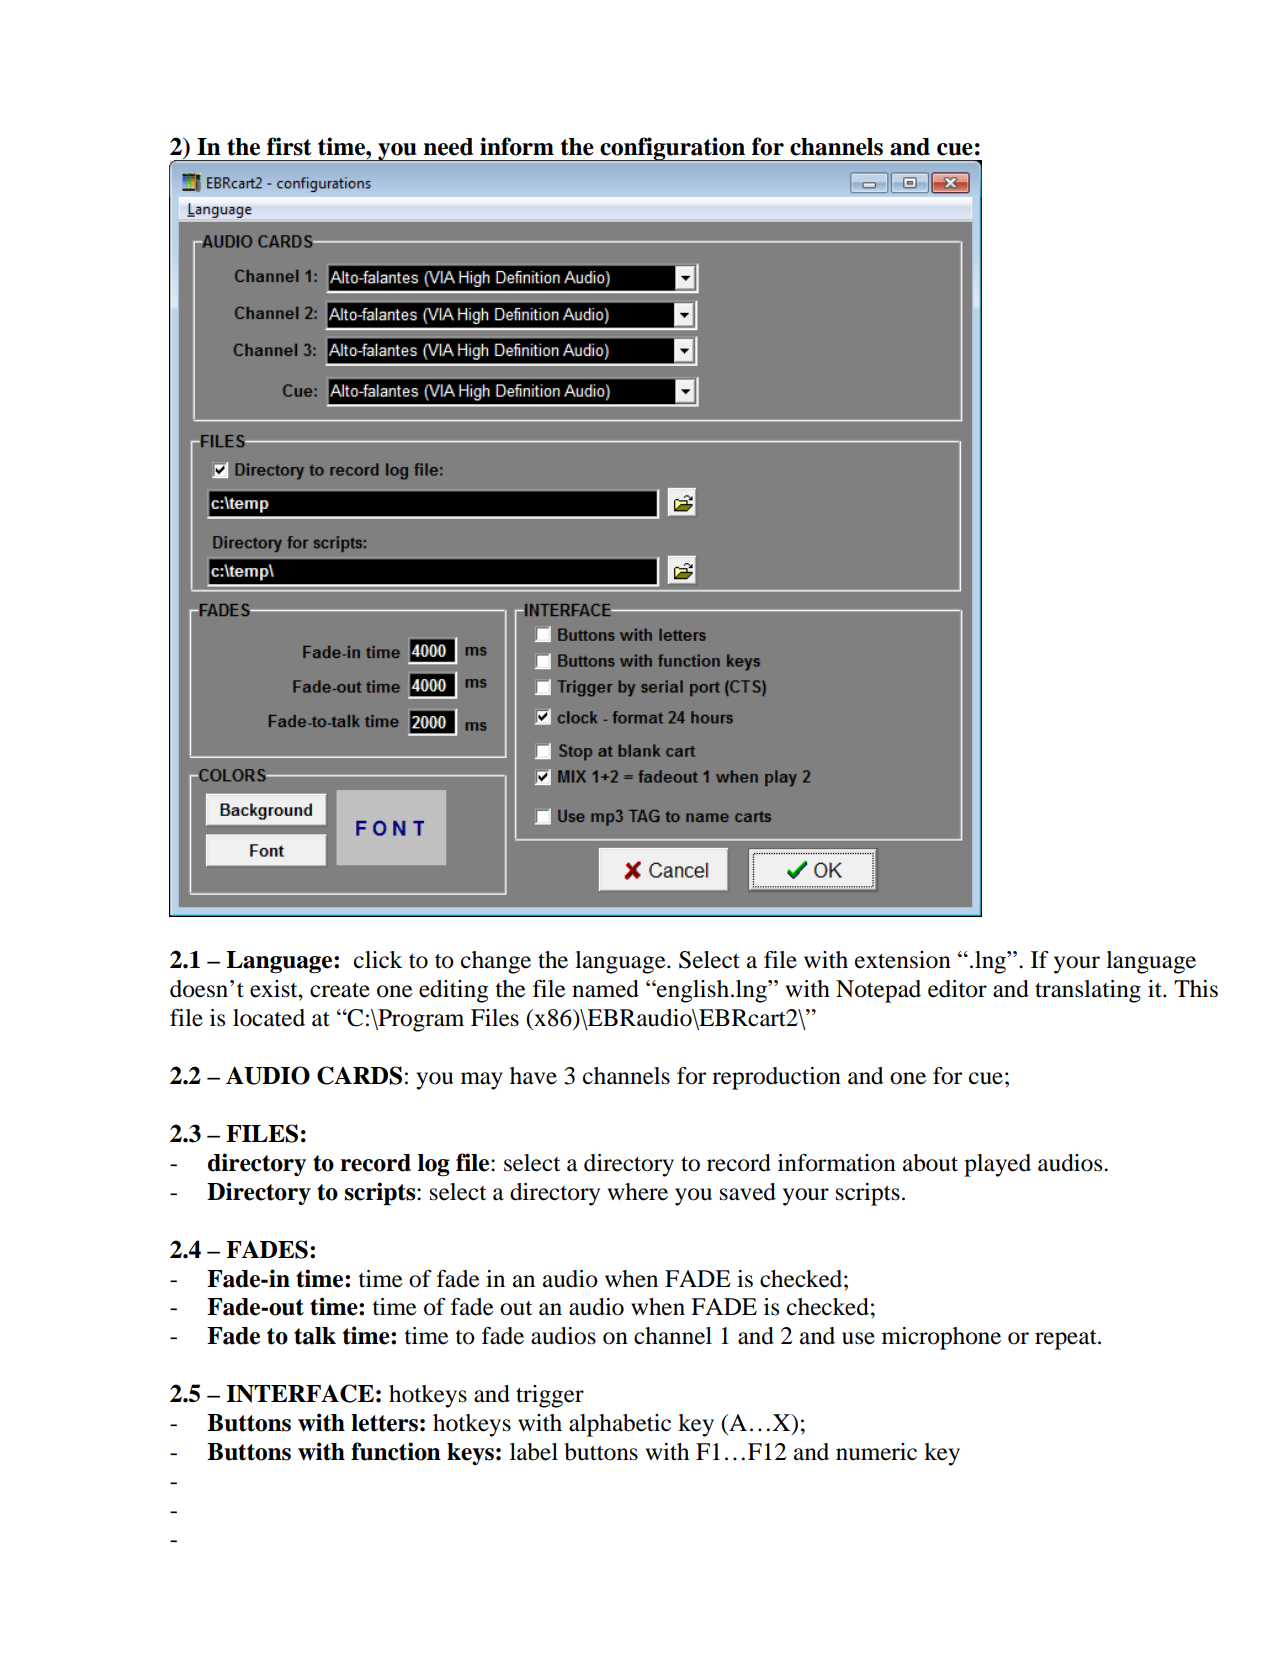 This document has height=1661, width=1283. I want to click on create, so click(340, 990).
